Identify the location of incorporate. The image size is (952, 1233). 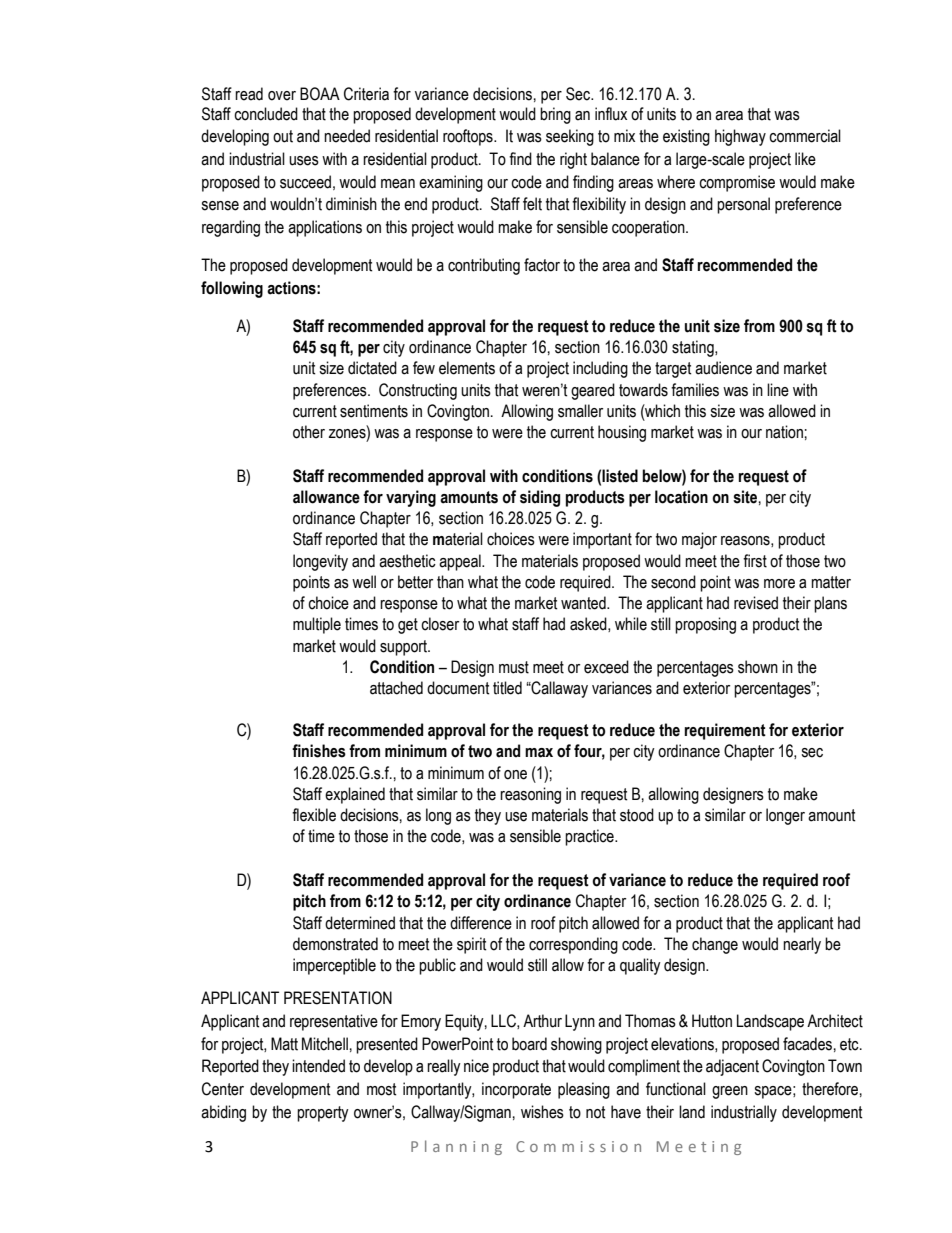
(516, 1090).
